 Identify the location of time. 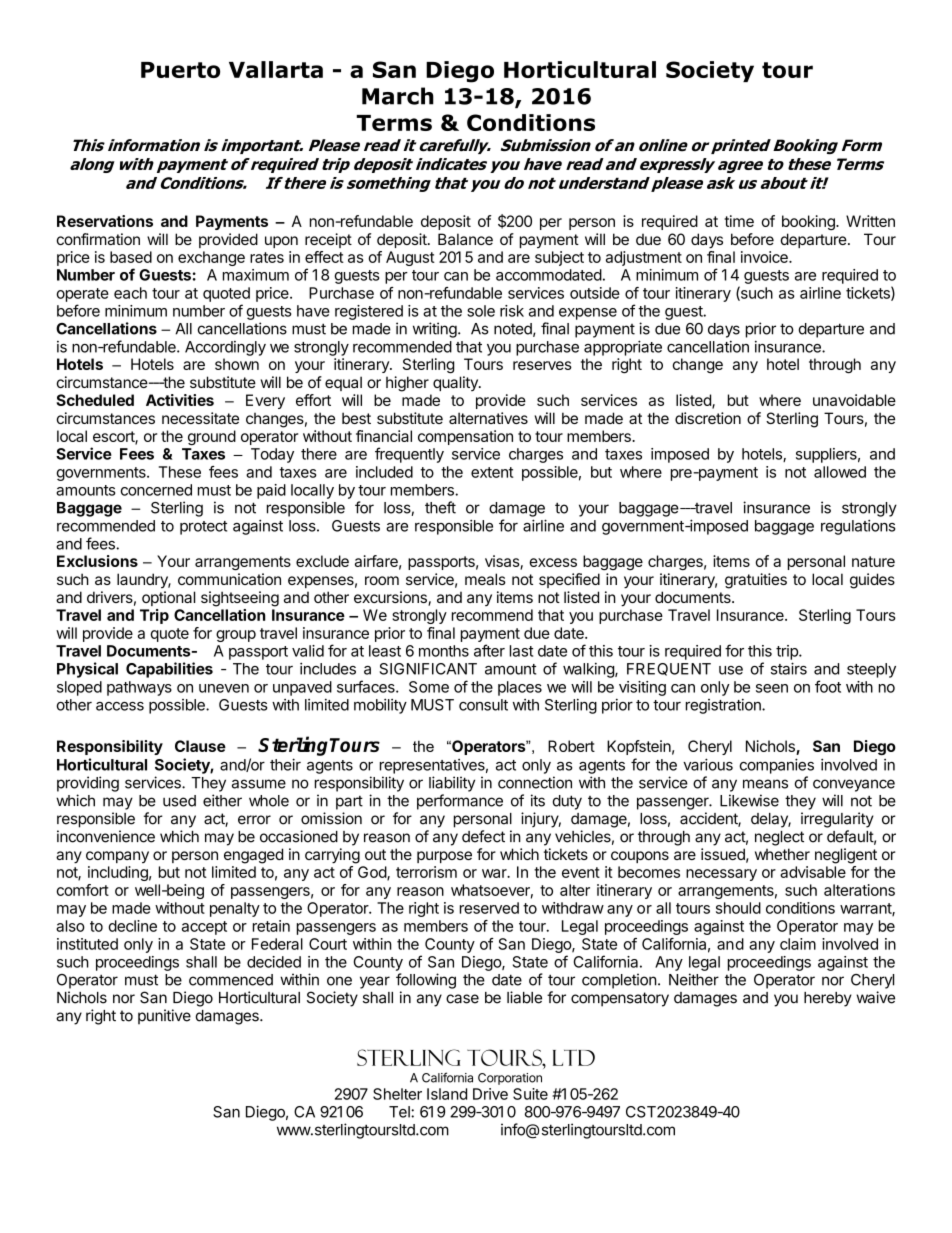
(739, 221).
